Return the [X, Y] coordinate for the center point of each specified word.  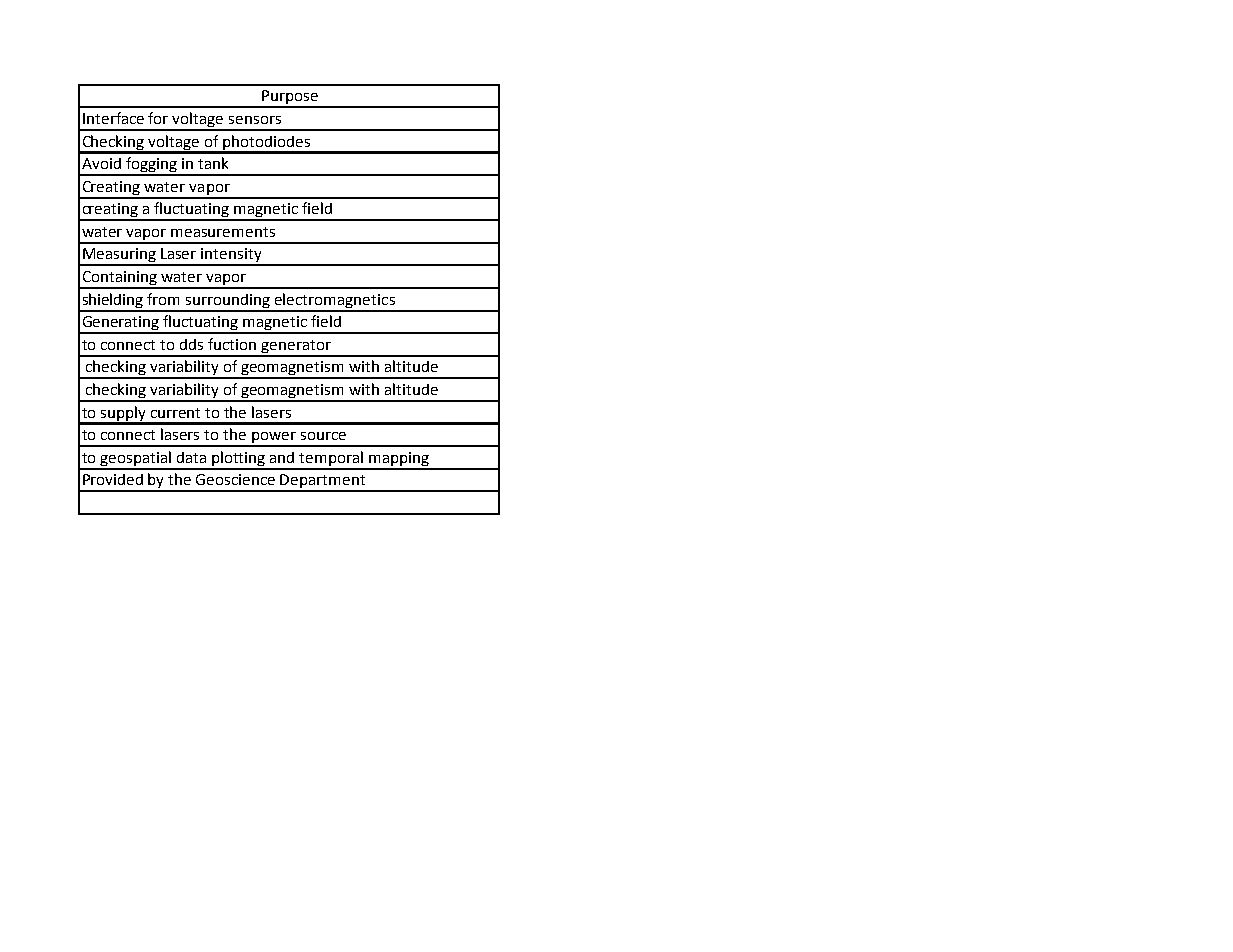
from [163, 299]
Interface [113, 118]
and [282, 457]
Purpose [290, 98]
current [175, 413]
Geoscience [235, 479]
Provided [113, 479]
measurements [223, 232]
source [323, 436]
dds [191, 344]
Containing [120, 279]
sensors [255, 120]
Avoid [101, 163]
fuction [232, 344]
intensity [232, 256]
